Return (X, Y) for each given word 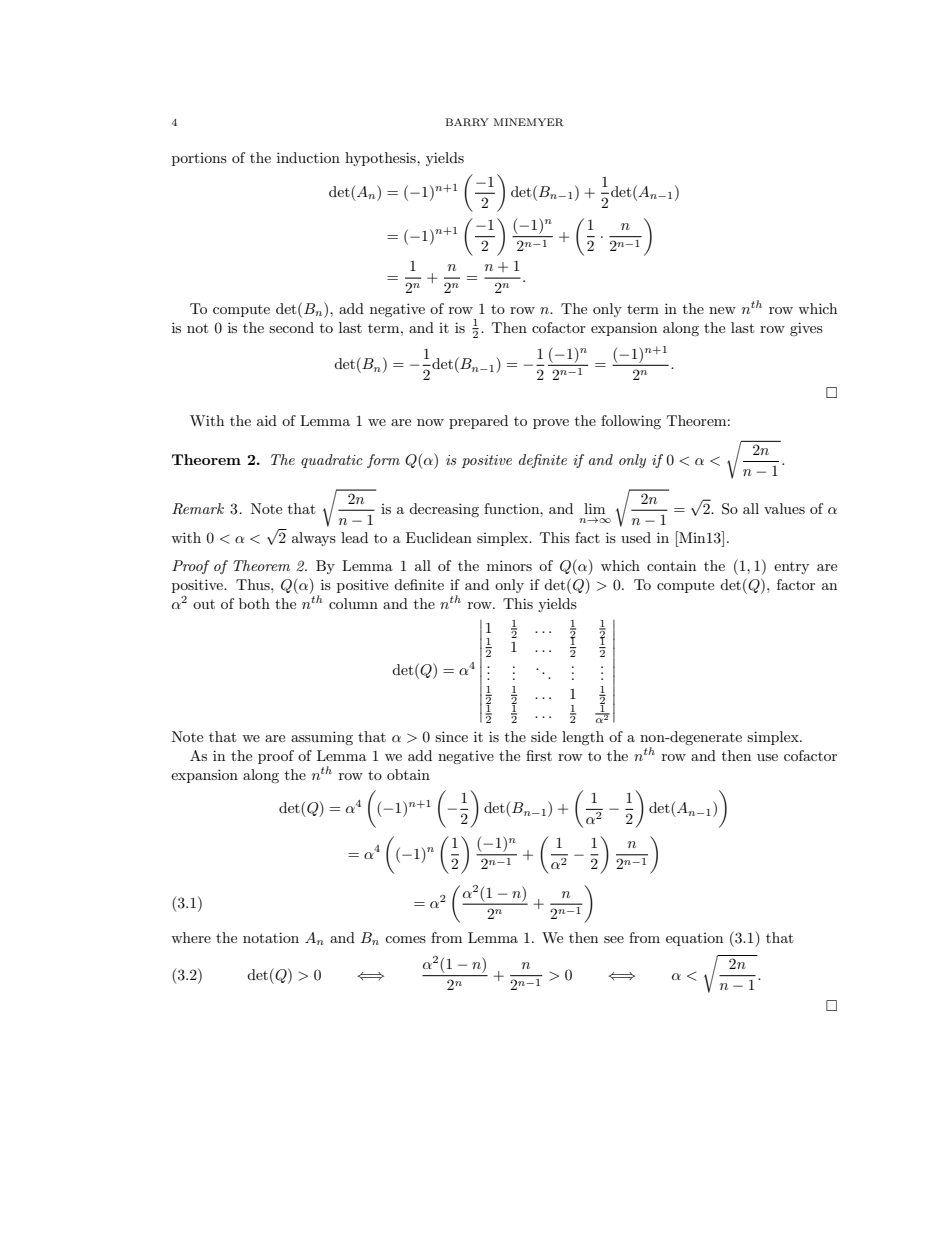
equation (694, 939)
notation (271, 937)
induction (308, 157)
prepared (478, 422)
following (631, 422)
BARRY (467, 122)
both (254, 603)
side (544, 736)
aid (267, 420)
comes (405, 939)
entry (791, 568)
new (722, 310)
